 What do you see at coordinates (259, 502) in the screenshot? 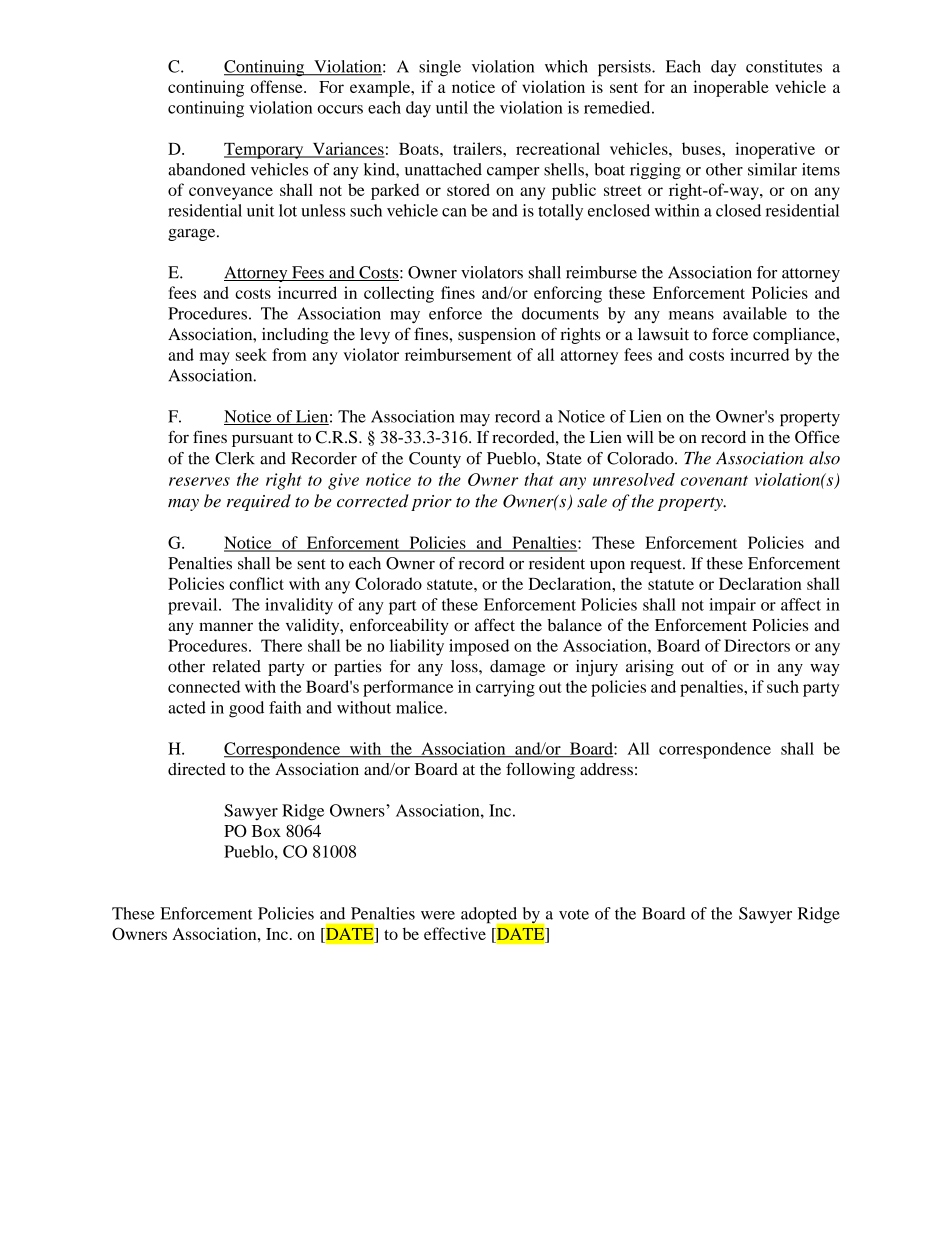
I see `required` at bounding box center [259, 502].
